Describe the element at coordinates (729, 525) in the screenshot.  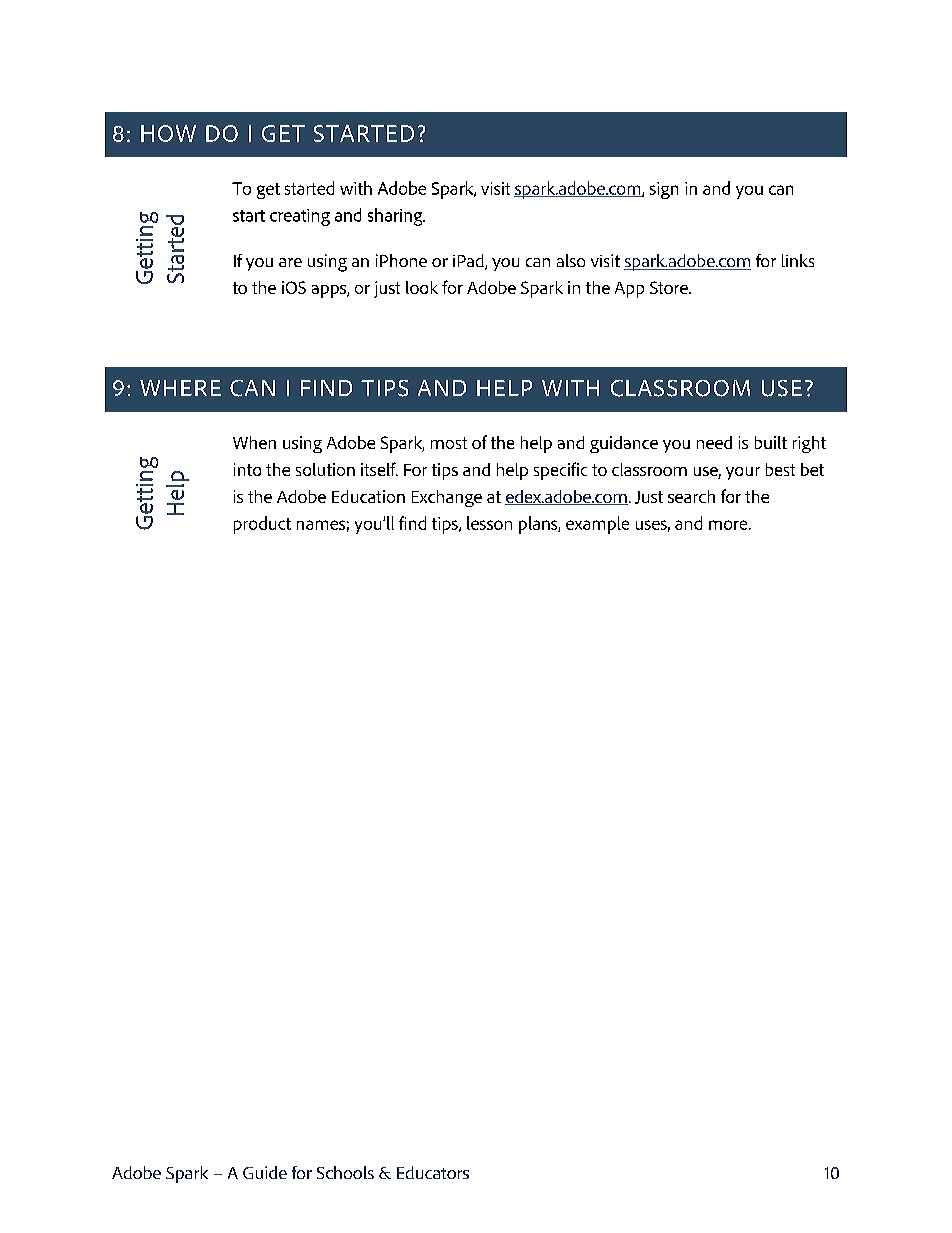
I see `more` at that location.
